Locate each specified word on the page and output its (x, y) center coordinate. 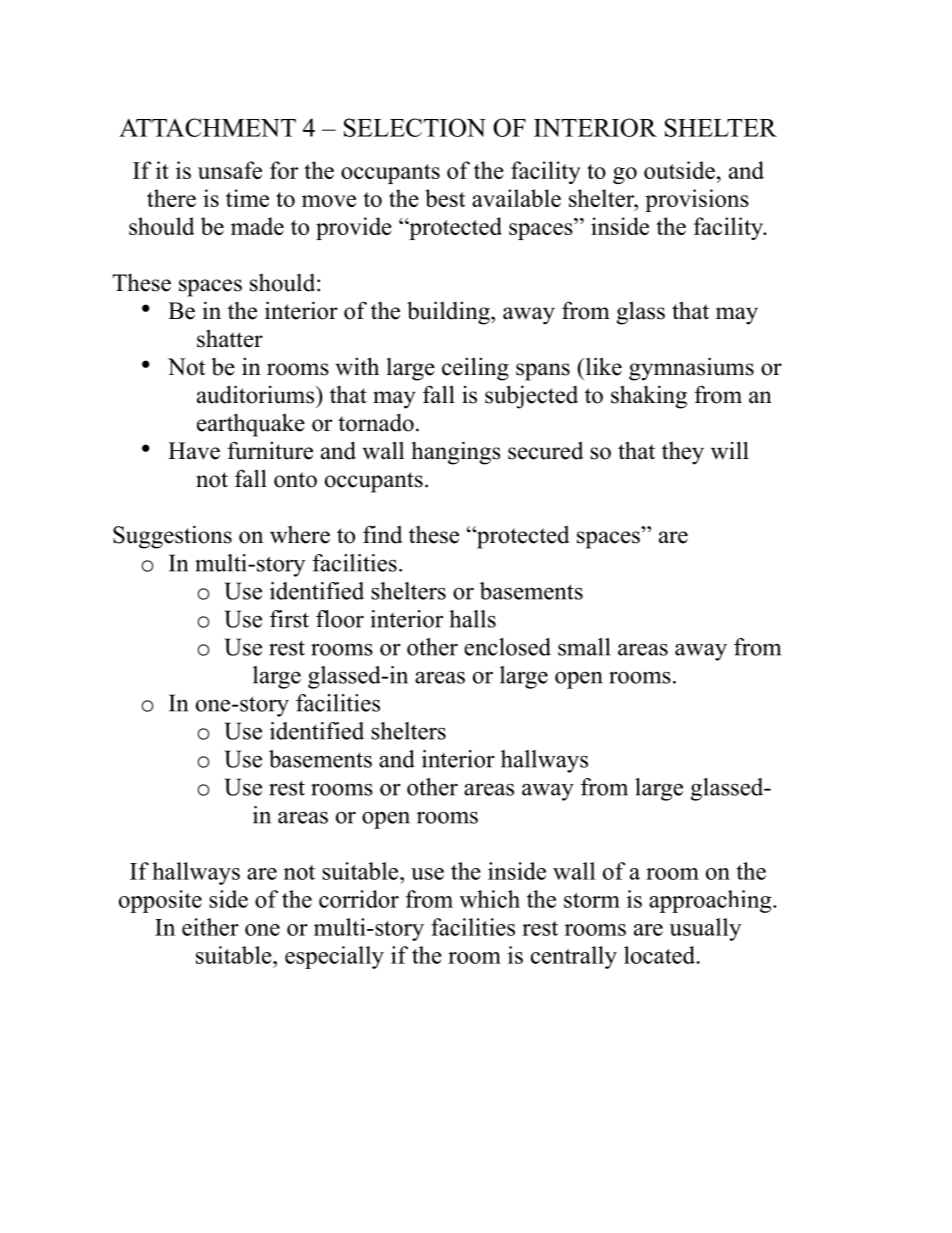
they (683, 453)
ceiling (475, 369)
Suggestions (172, 537)
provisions (697, 200)
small (584, 647)
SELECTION (415, 127)
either (210, 927)
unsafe (230, 170)
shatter (230, 338)
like (602, 366)
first (289, 619)
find (382, 534)
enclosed (507, 647)
